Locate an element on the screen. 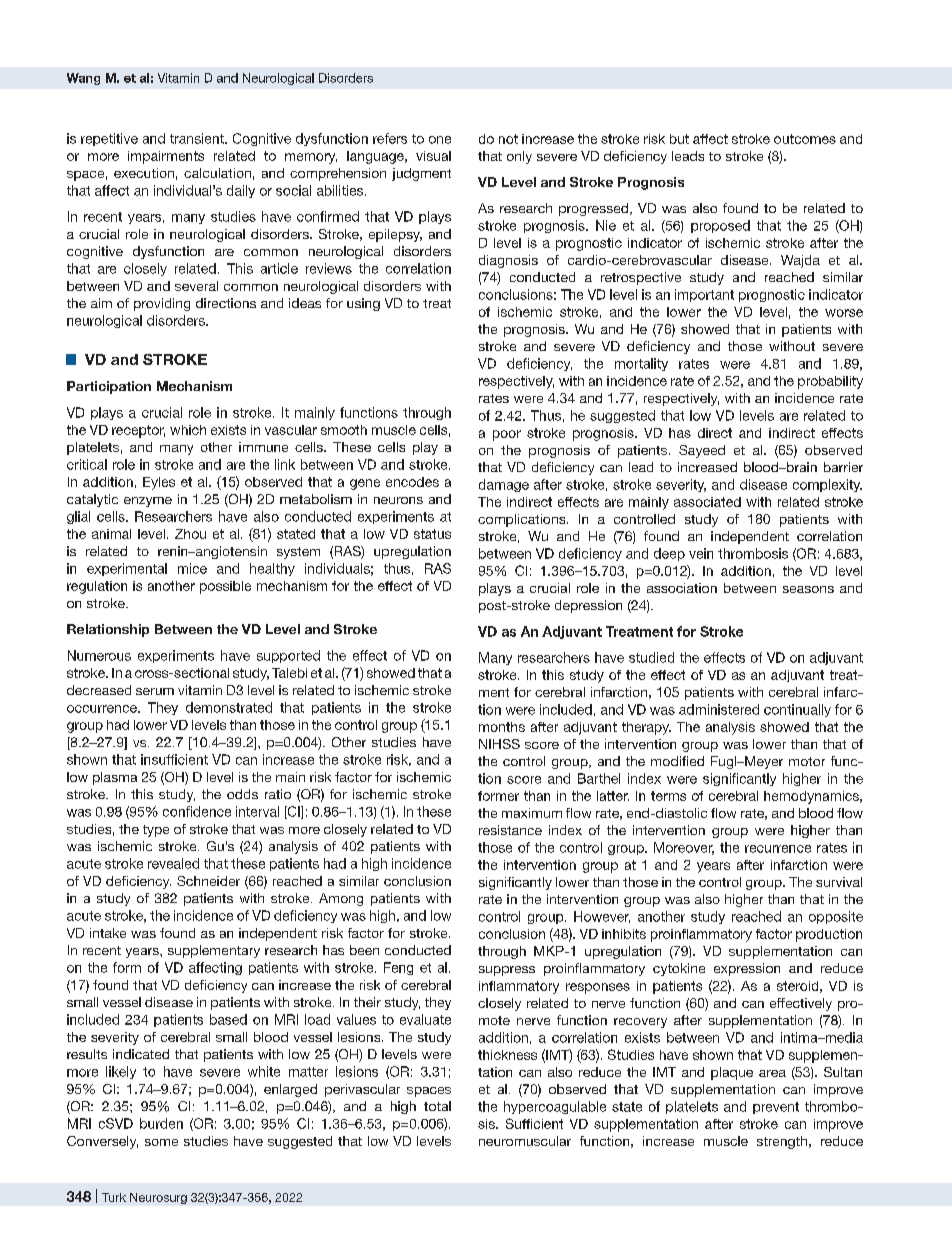 Image resolution: width=952 pixels, height=1241 pixels. neuromuscular is located at coordinates (525, 1141).
